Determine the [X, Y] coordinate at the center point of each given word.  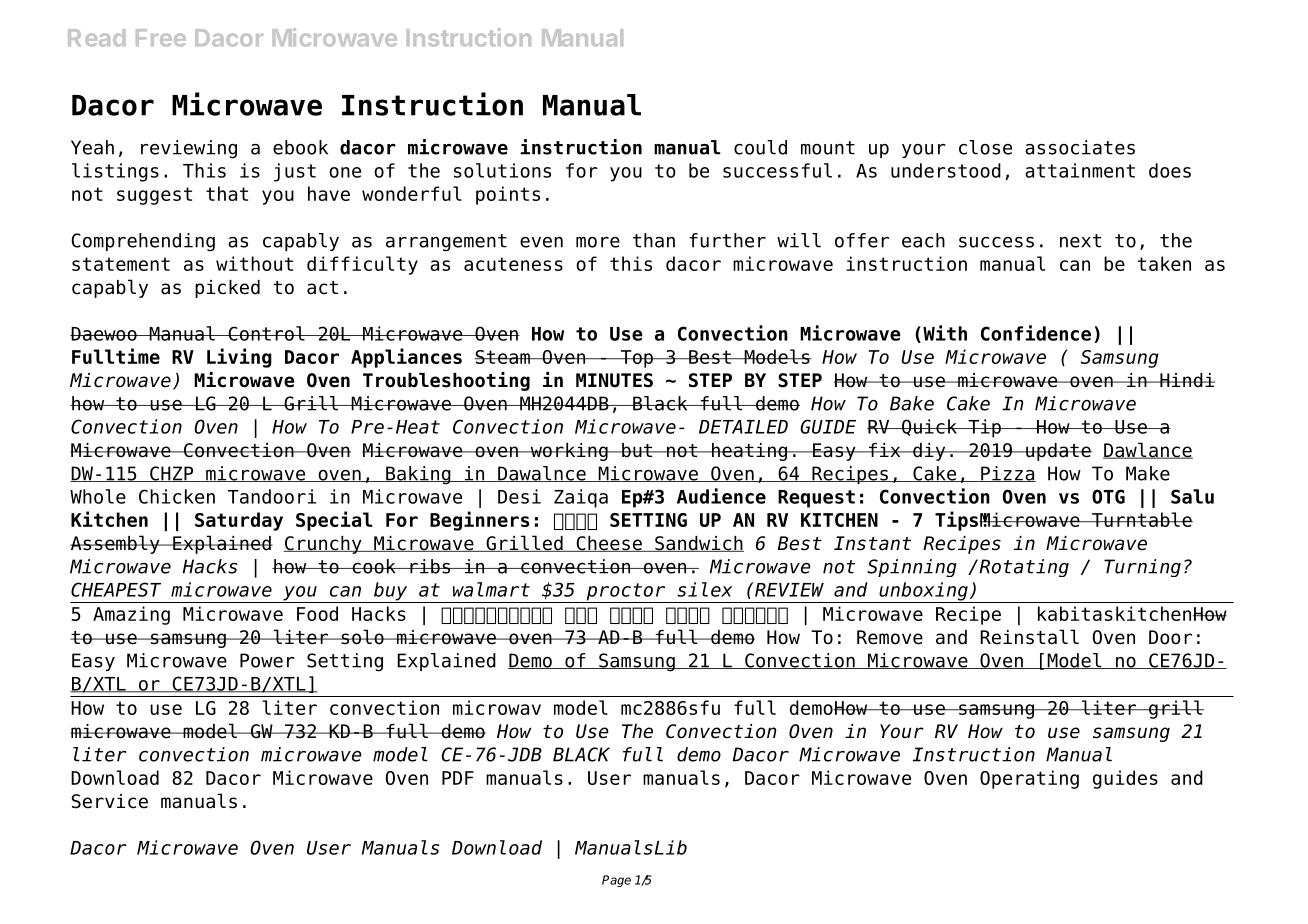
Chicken [177, 496]
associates [1080, 147]
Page [616, 881]
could [760, 147]
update [1058, 452]
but [637, 450]
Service [110, 801]
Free [161, 38]
